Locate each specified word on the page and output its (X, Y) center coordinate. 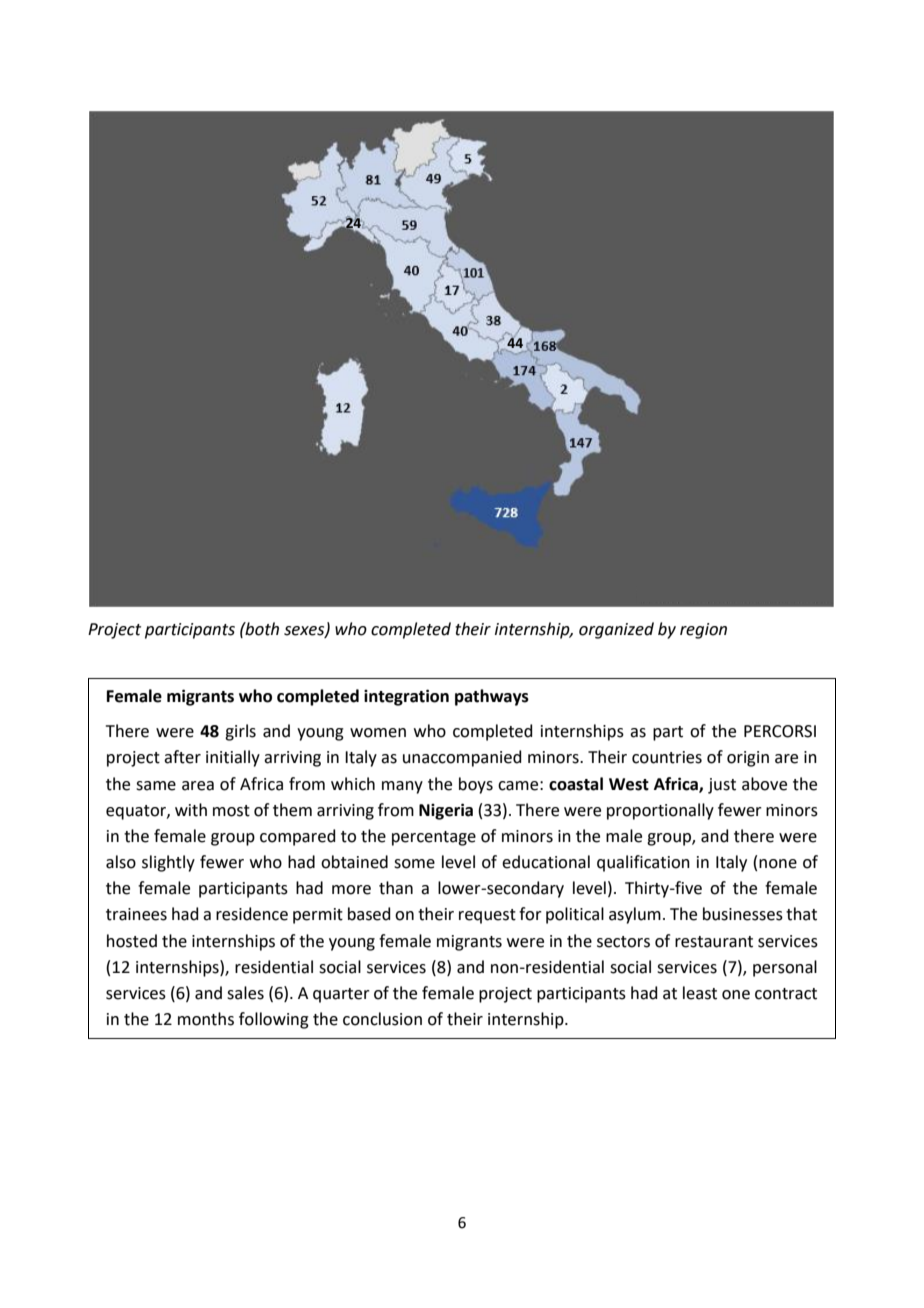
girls (240, 732)
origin (748, 759)
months (206, 1019)
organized (616, 630)
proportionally (660, 811)
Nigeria (446, 811)
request (487, 916)
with (191, 810)
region (703, 631)
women (378, 733)
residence (252, 914)
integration (406, 697)
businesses (743, 914)
